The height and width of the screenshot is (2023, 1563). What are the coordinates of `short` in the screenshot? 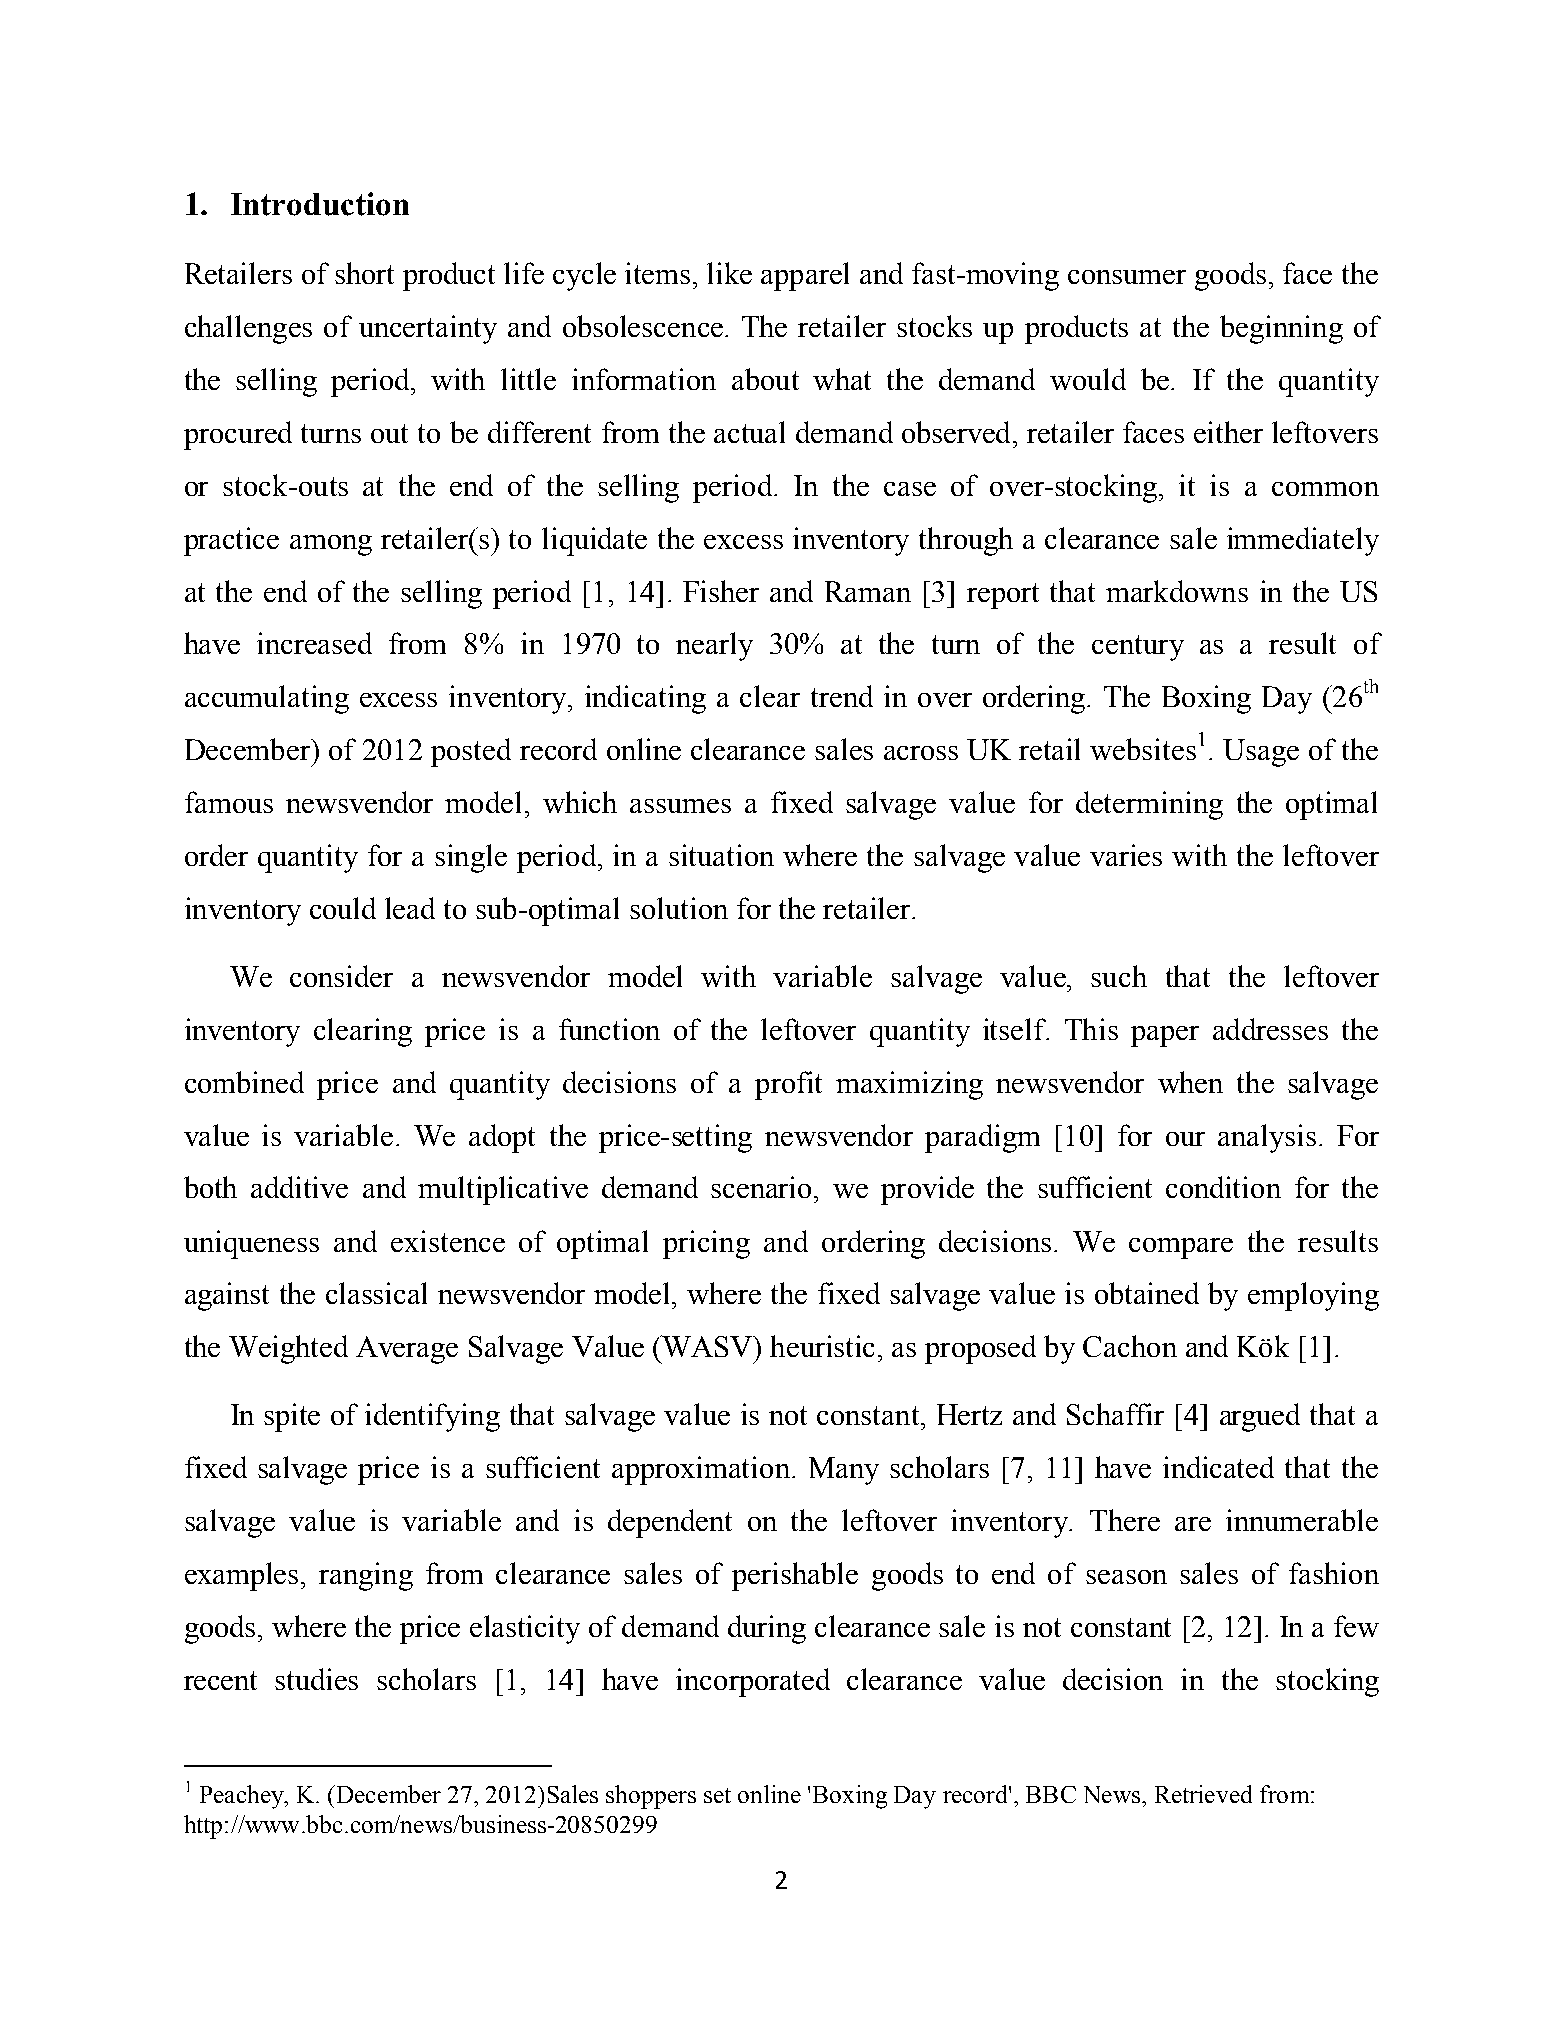 It's located at (364, 273).
